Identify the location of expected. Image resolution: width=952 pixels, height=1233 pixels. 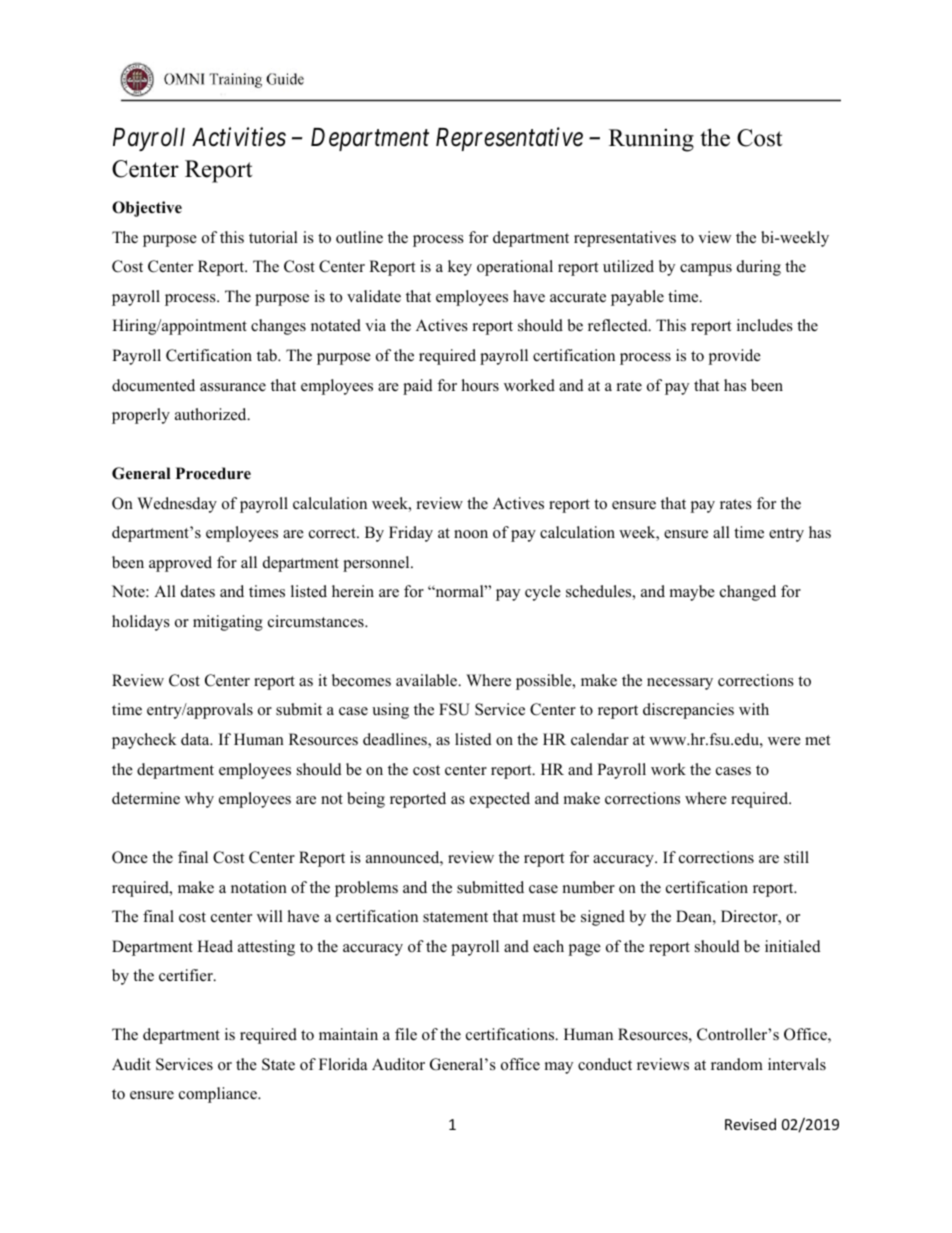
(500, 800).
